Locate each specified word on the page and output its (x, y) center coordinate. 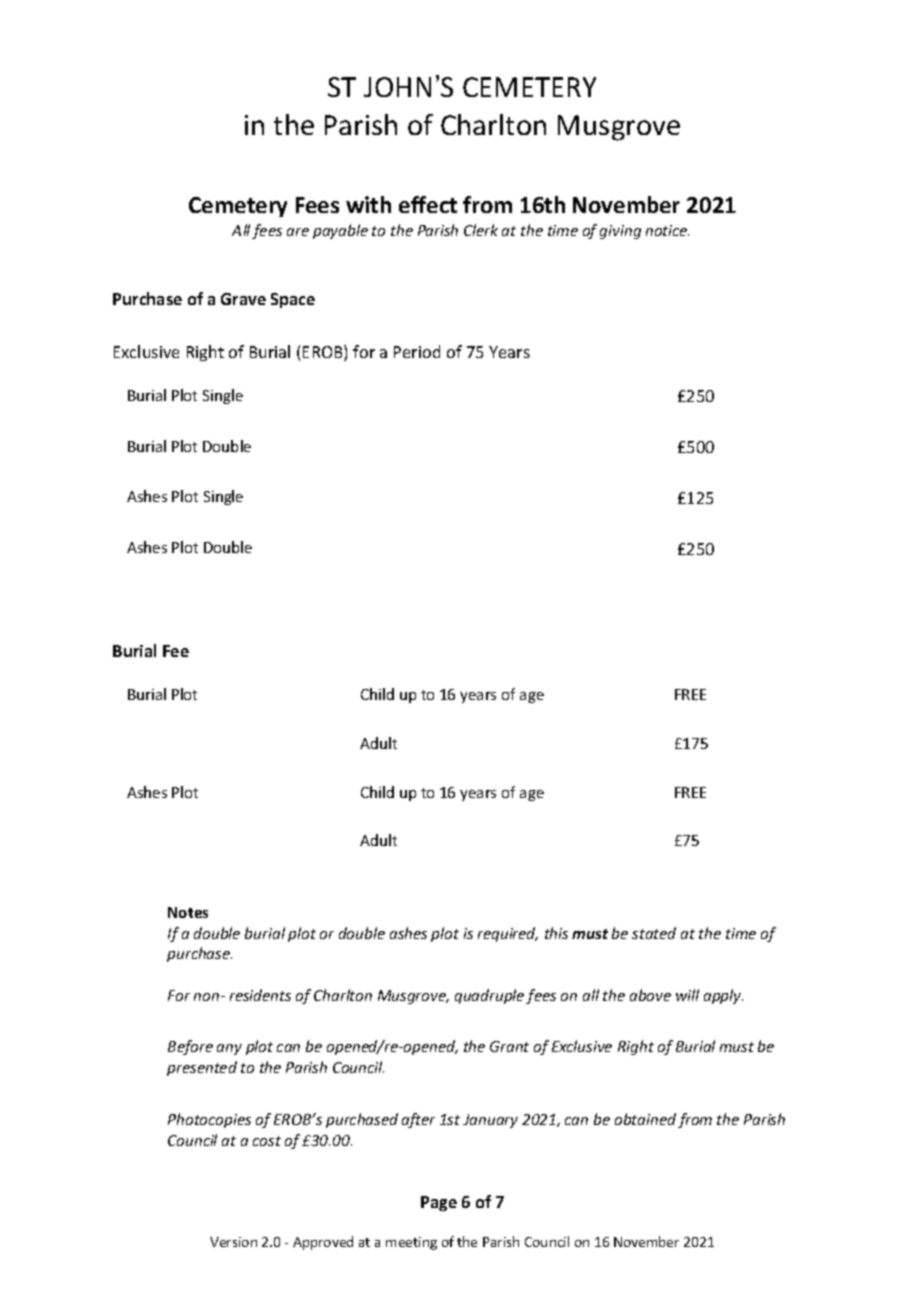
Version (233, 1242)
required (508, 934)
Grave (243, 299)
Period (417, 351)
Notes (188, 912)
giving (620, 232)
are (298, 232)
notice (667, 230)
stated (654, 933)
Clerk (481, 230)
